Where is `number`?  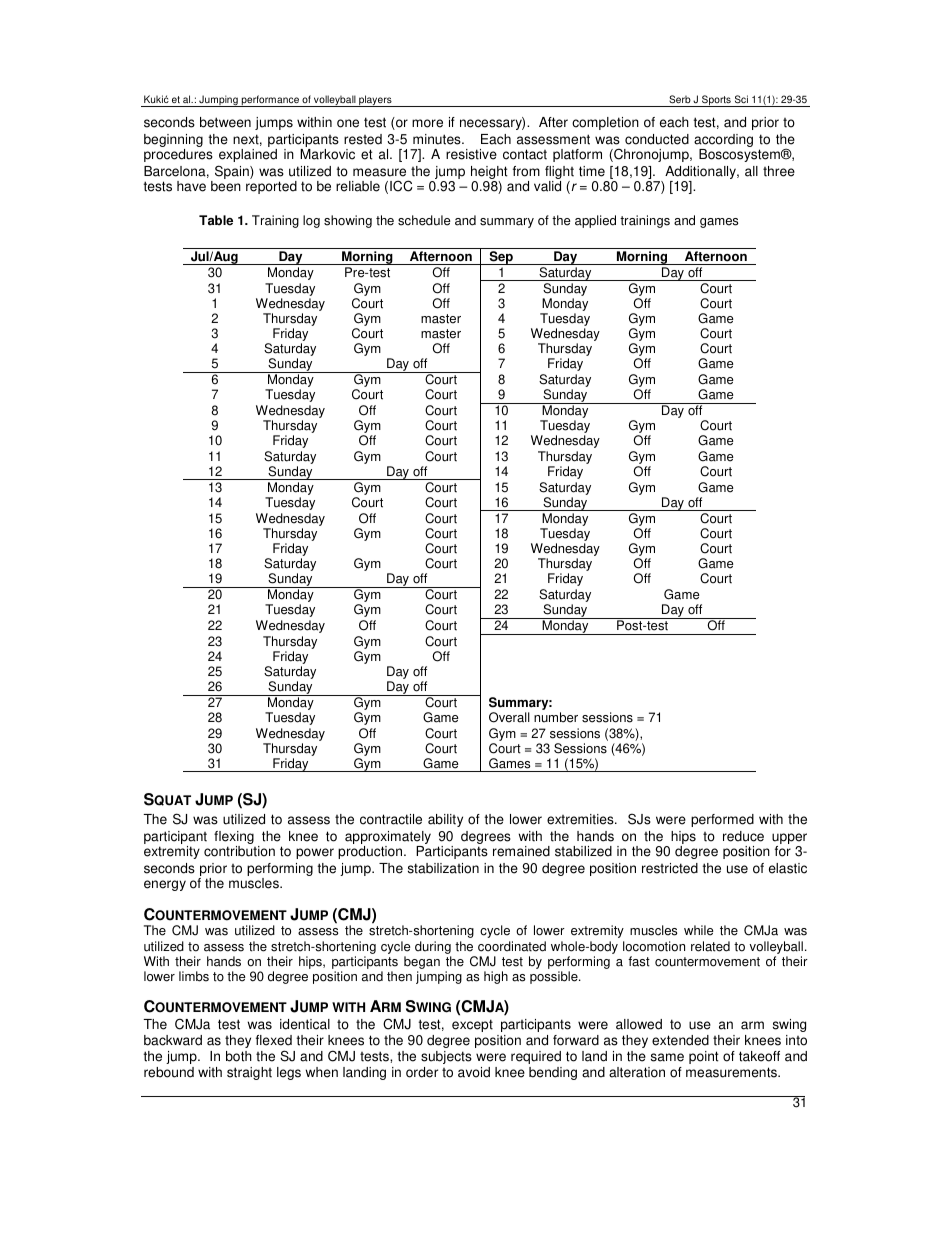 number is located at coordinates (556, 717).
